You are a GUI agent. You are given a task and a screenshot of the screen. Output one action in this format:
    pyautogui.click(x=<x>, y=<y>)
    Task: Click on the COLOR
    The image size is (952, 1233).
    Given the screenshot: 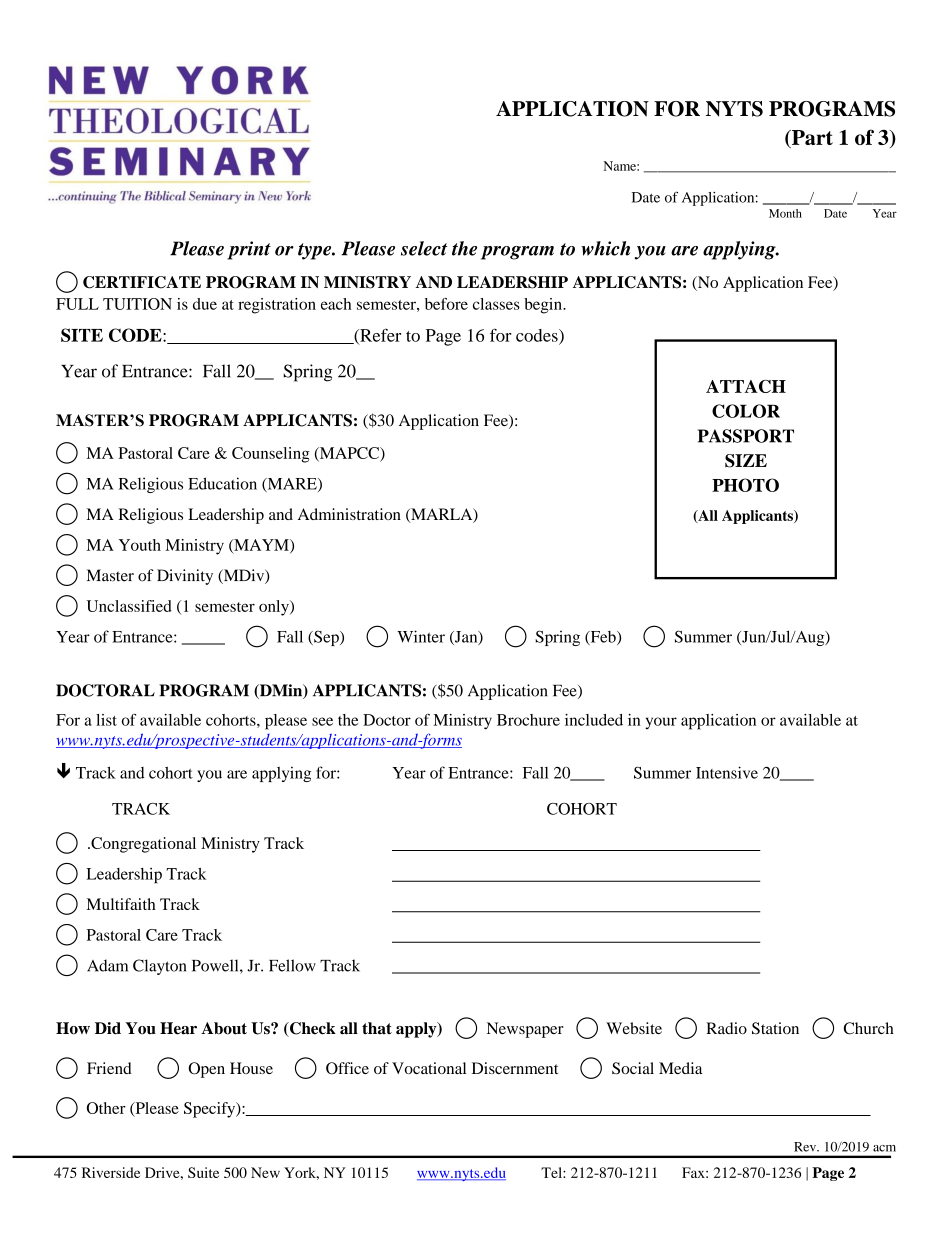 What is the action you would take?
    pyautogui.click(x=746, y=411)
